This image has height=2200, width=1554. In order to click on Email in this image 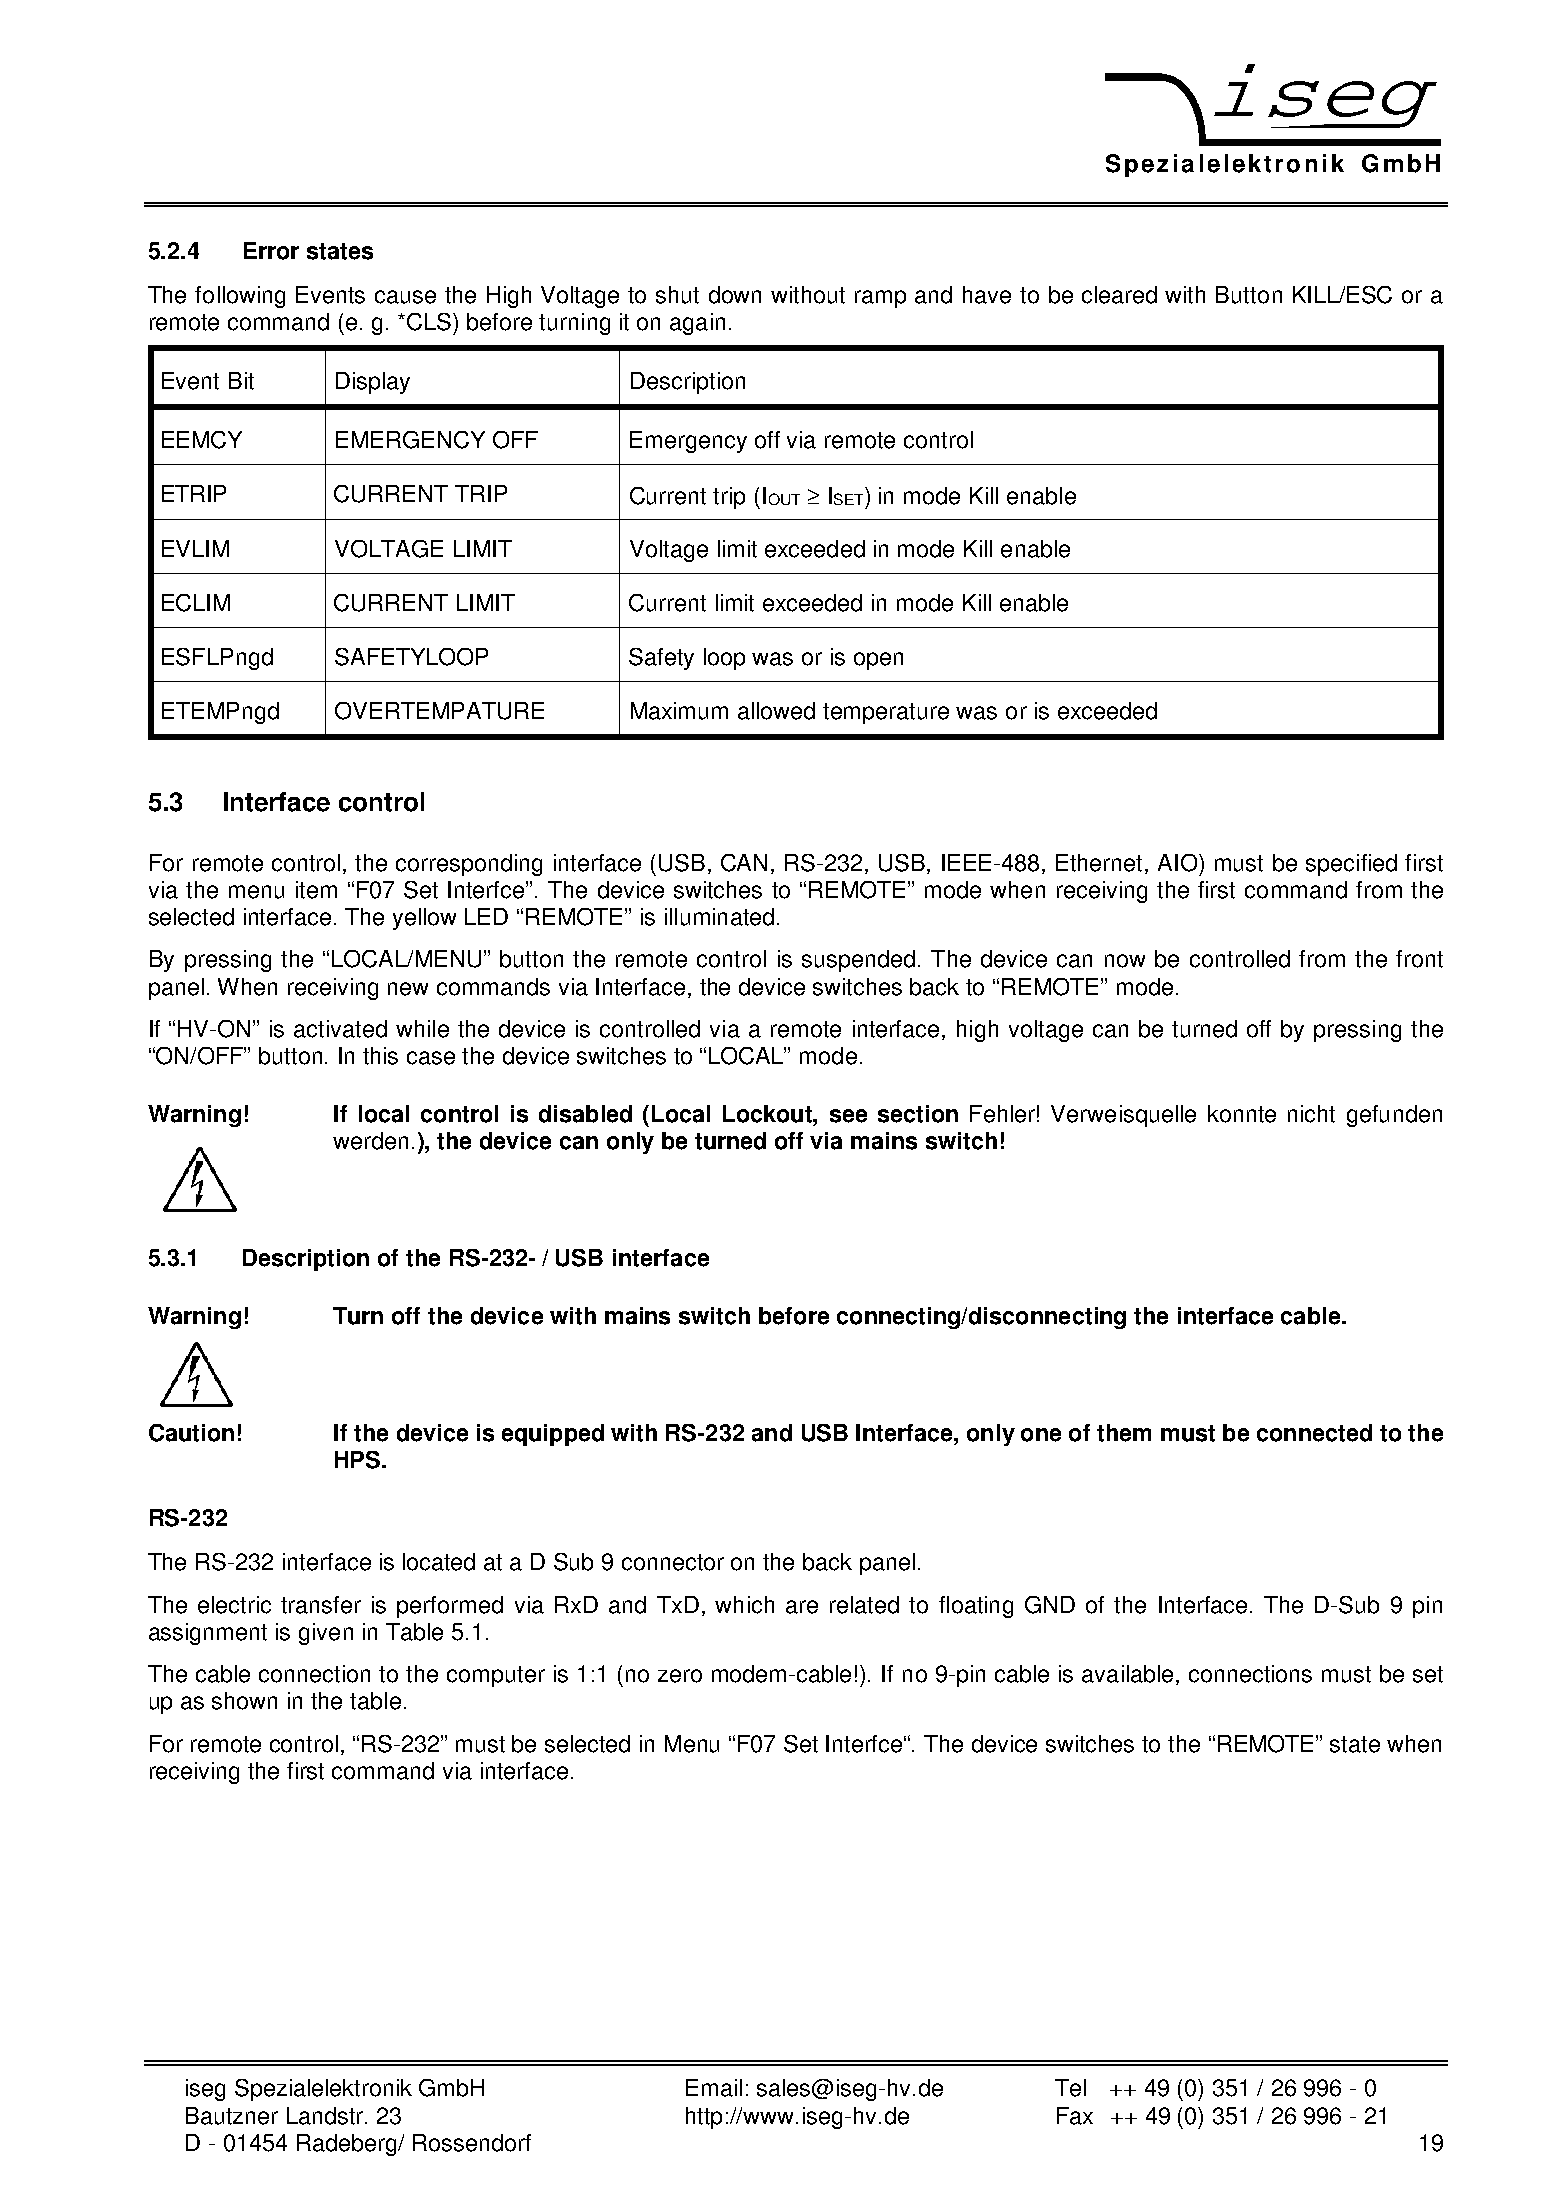, I will do `click(714, 2088)`.
